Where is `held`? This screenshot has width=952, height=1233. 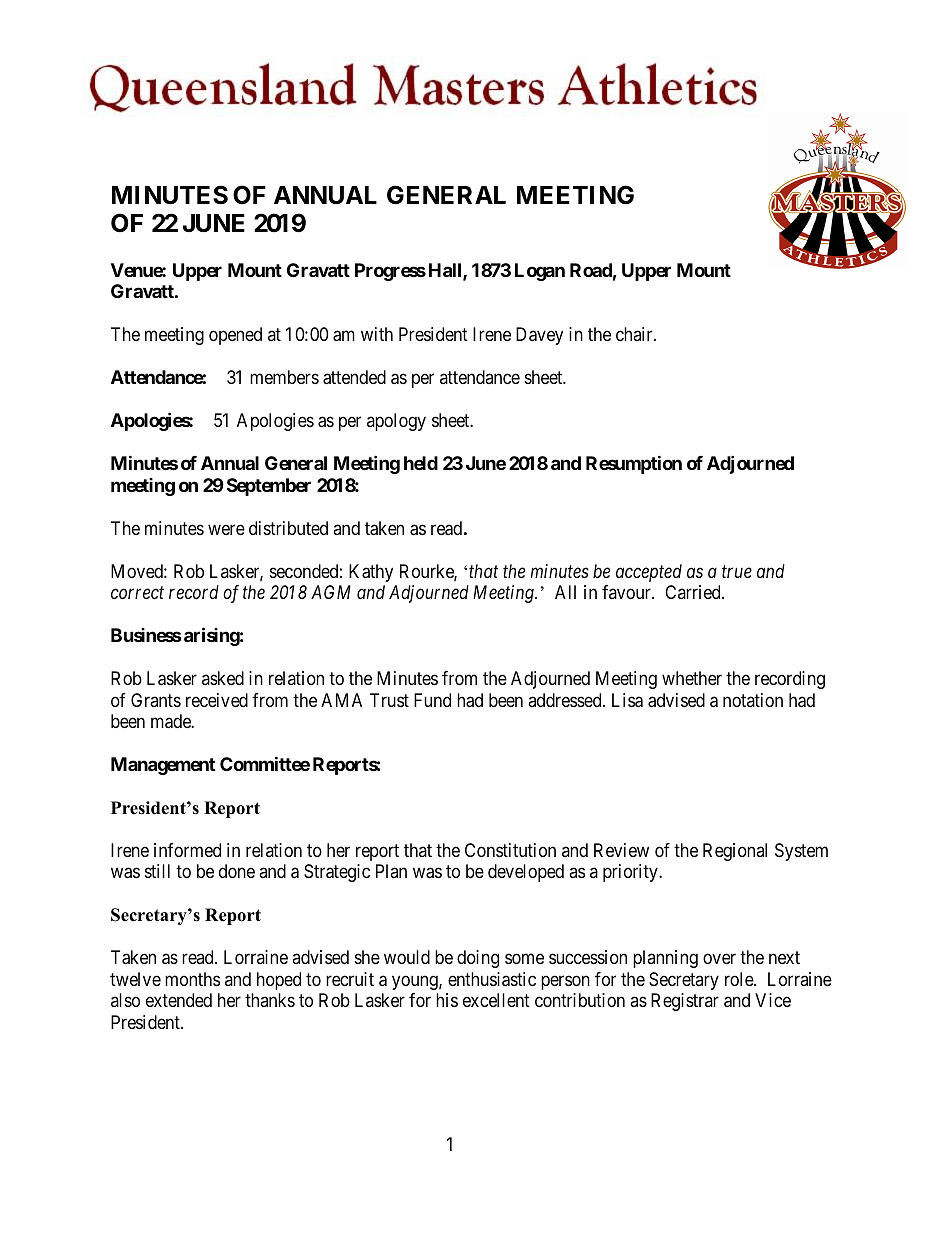
held is located at coordinates (421, 463).
